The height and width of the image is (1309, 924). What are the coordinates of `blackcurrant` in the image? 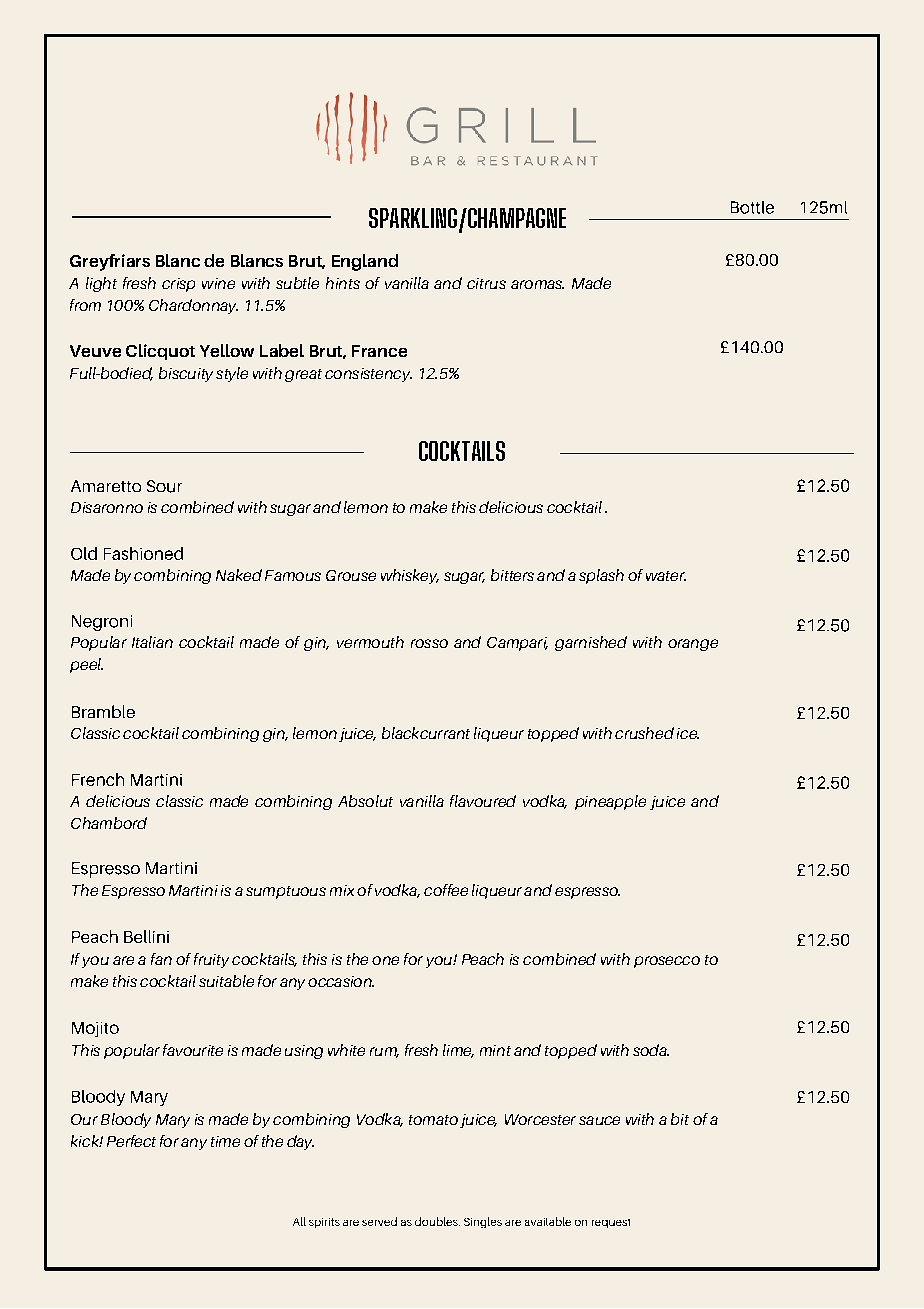 It's located at (426, 733).
